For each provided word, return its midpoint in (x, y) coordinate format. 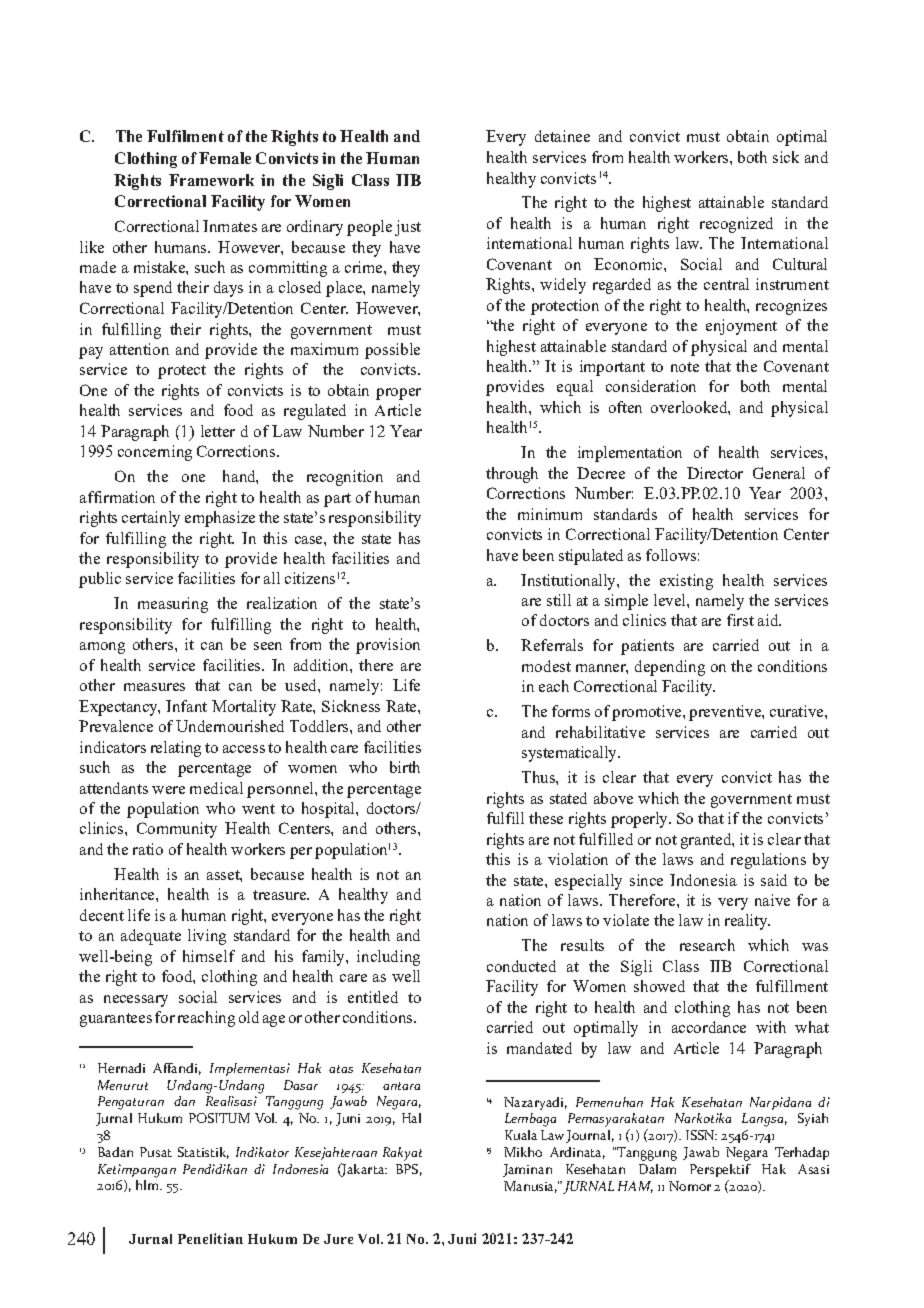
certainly (151, 519)
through (512, 475)
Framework (211, 180)
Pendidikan (215, 1169)
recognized (736, 225)
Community (177, 830)
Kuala (521, 1135)
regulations (768, 861)
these (546, 818)
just (408, 228)
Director (715, 473)
